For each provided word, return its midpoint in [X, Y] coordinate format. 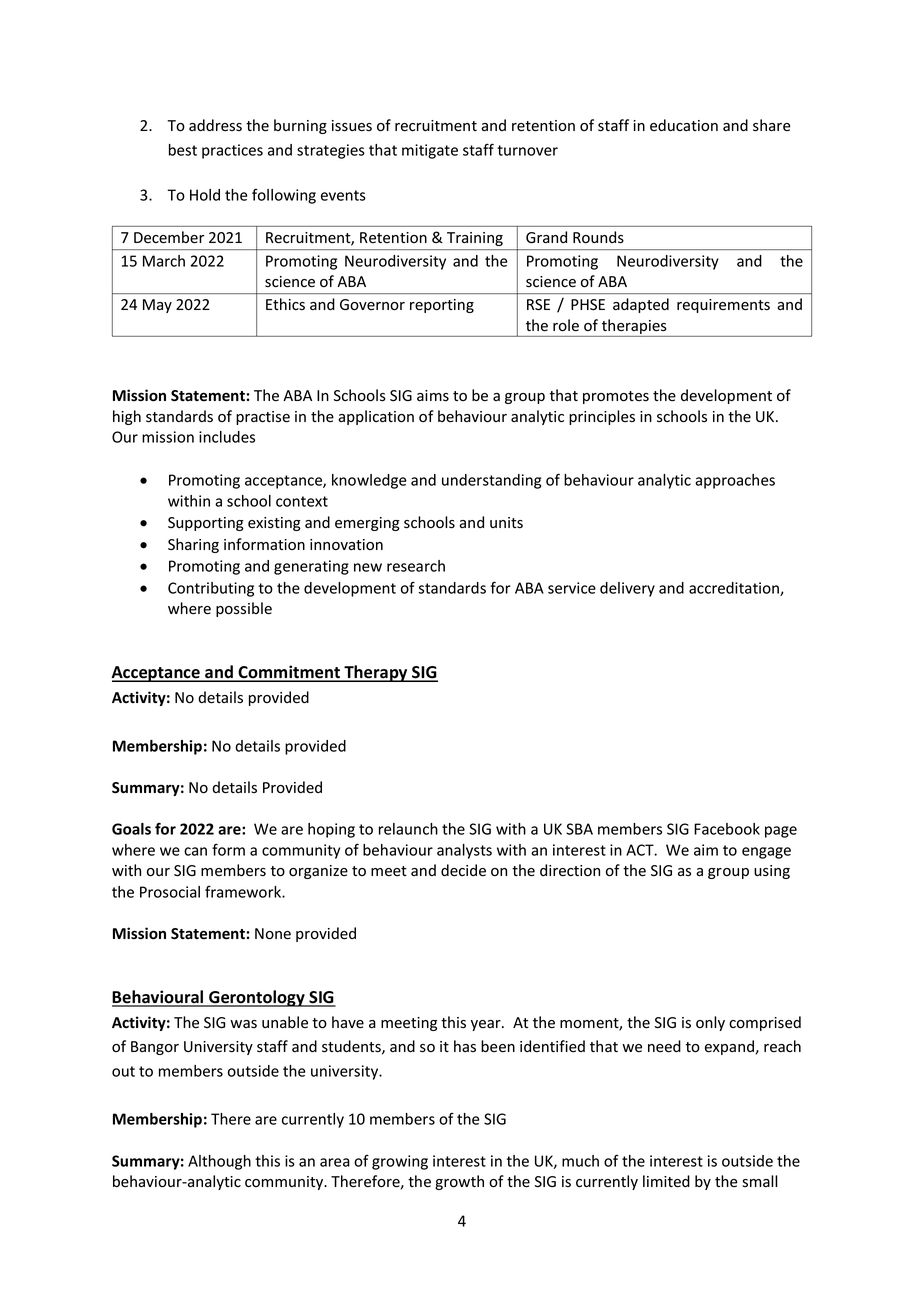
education [684, 125]
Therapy [376, 673]
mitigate [430, 151]
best [183, 150]
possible [244, 609]
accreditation [735, 589]
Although [219, 1162]
